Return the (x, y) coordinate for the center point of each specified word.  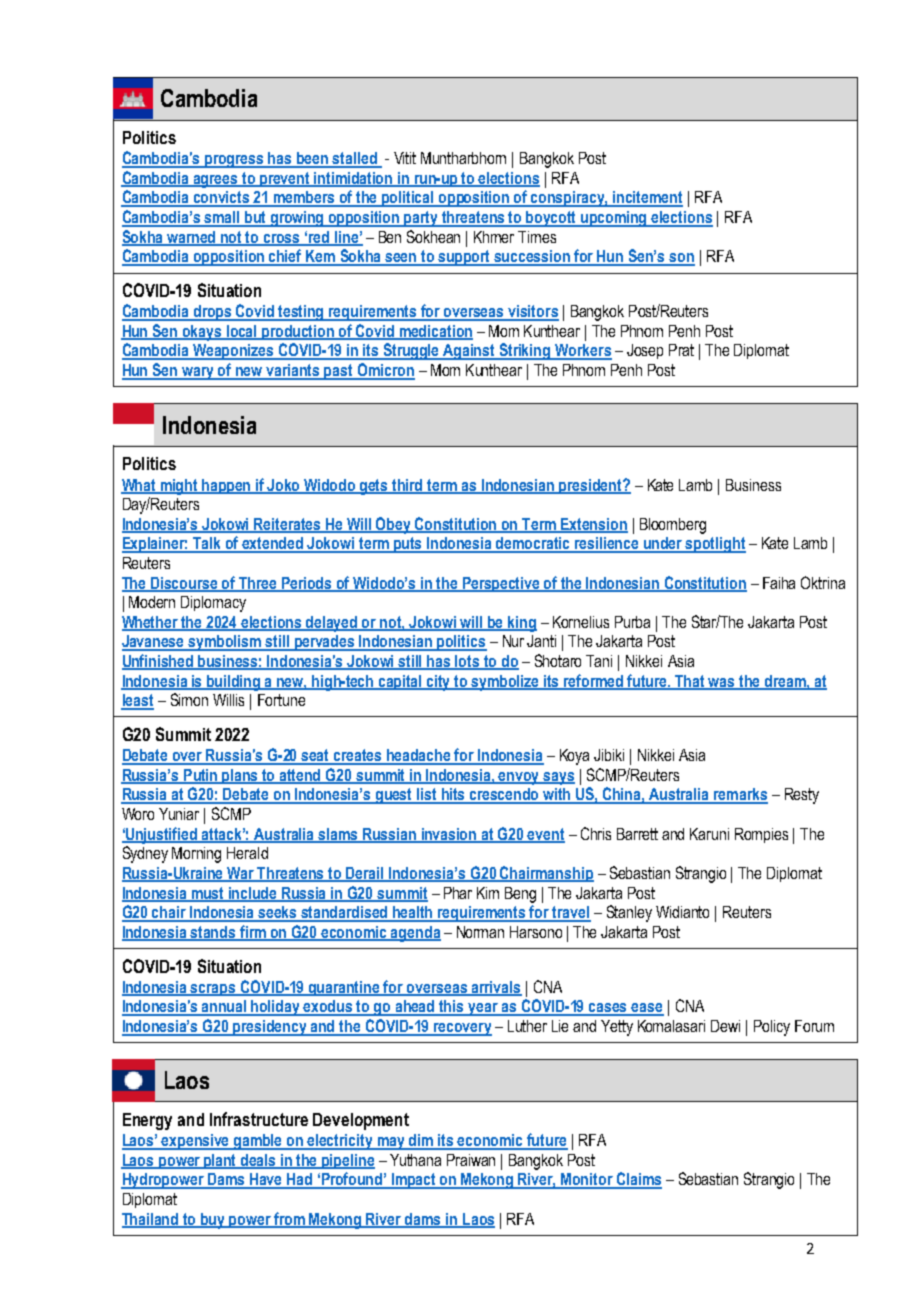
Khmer (494, 237)
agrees (216, 181)
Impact (414, 1181)
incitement (647, 198)
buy (213, 1221)
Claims (638, 1180)
